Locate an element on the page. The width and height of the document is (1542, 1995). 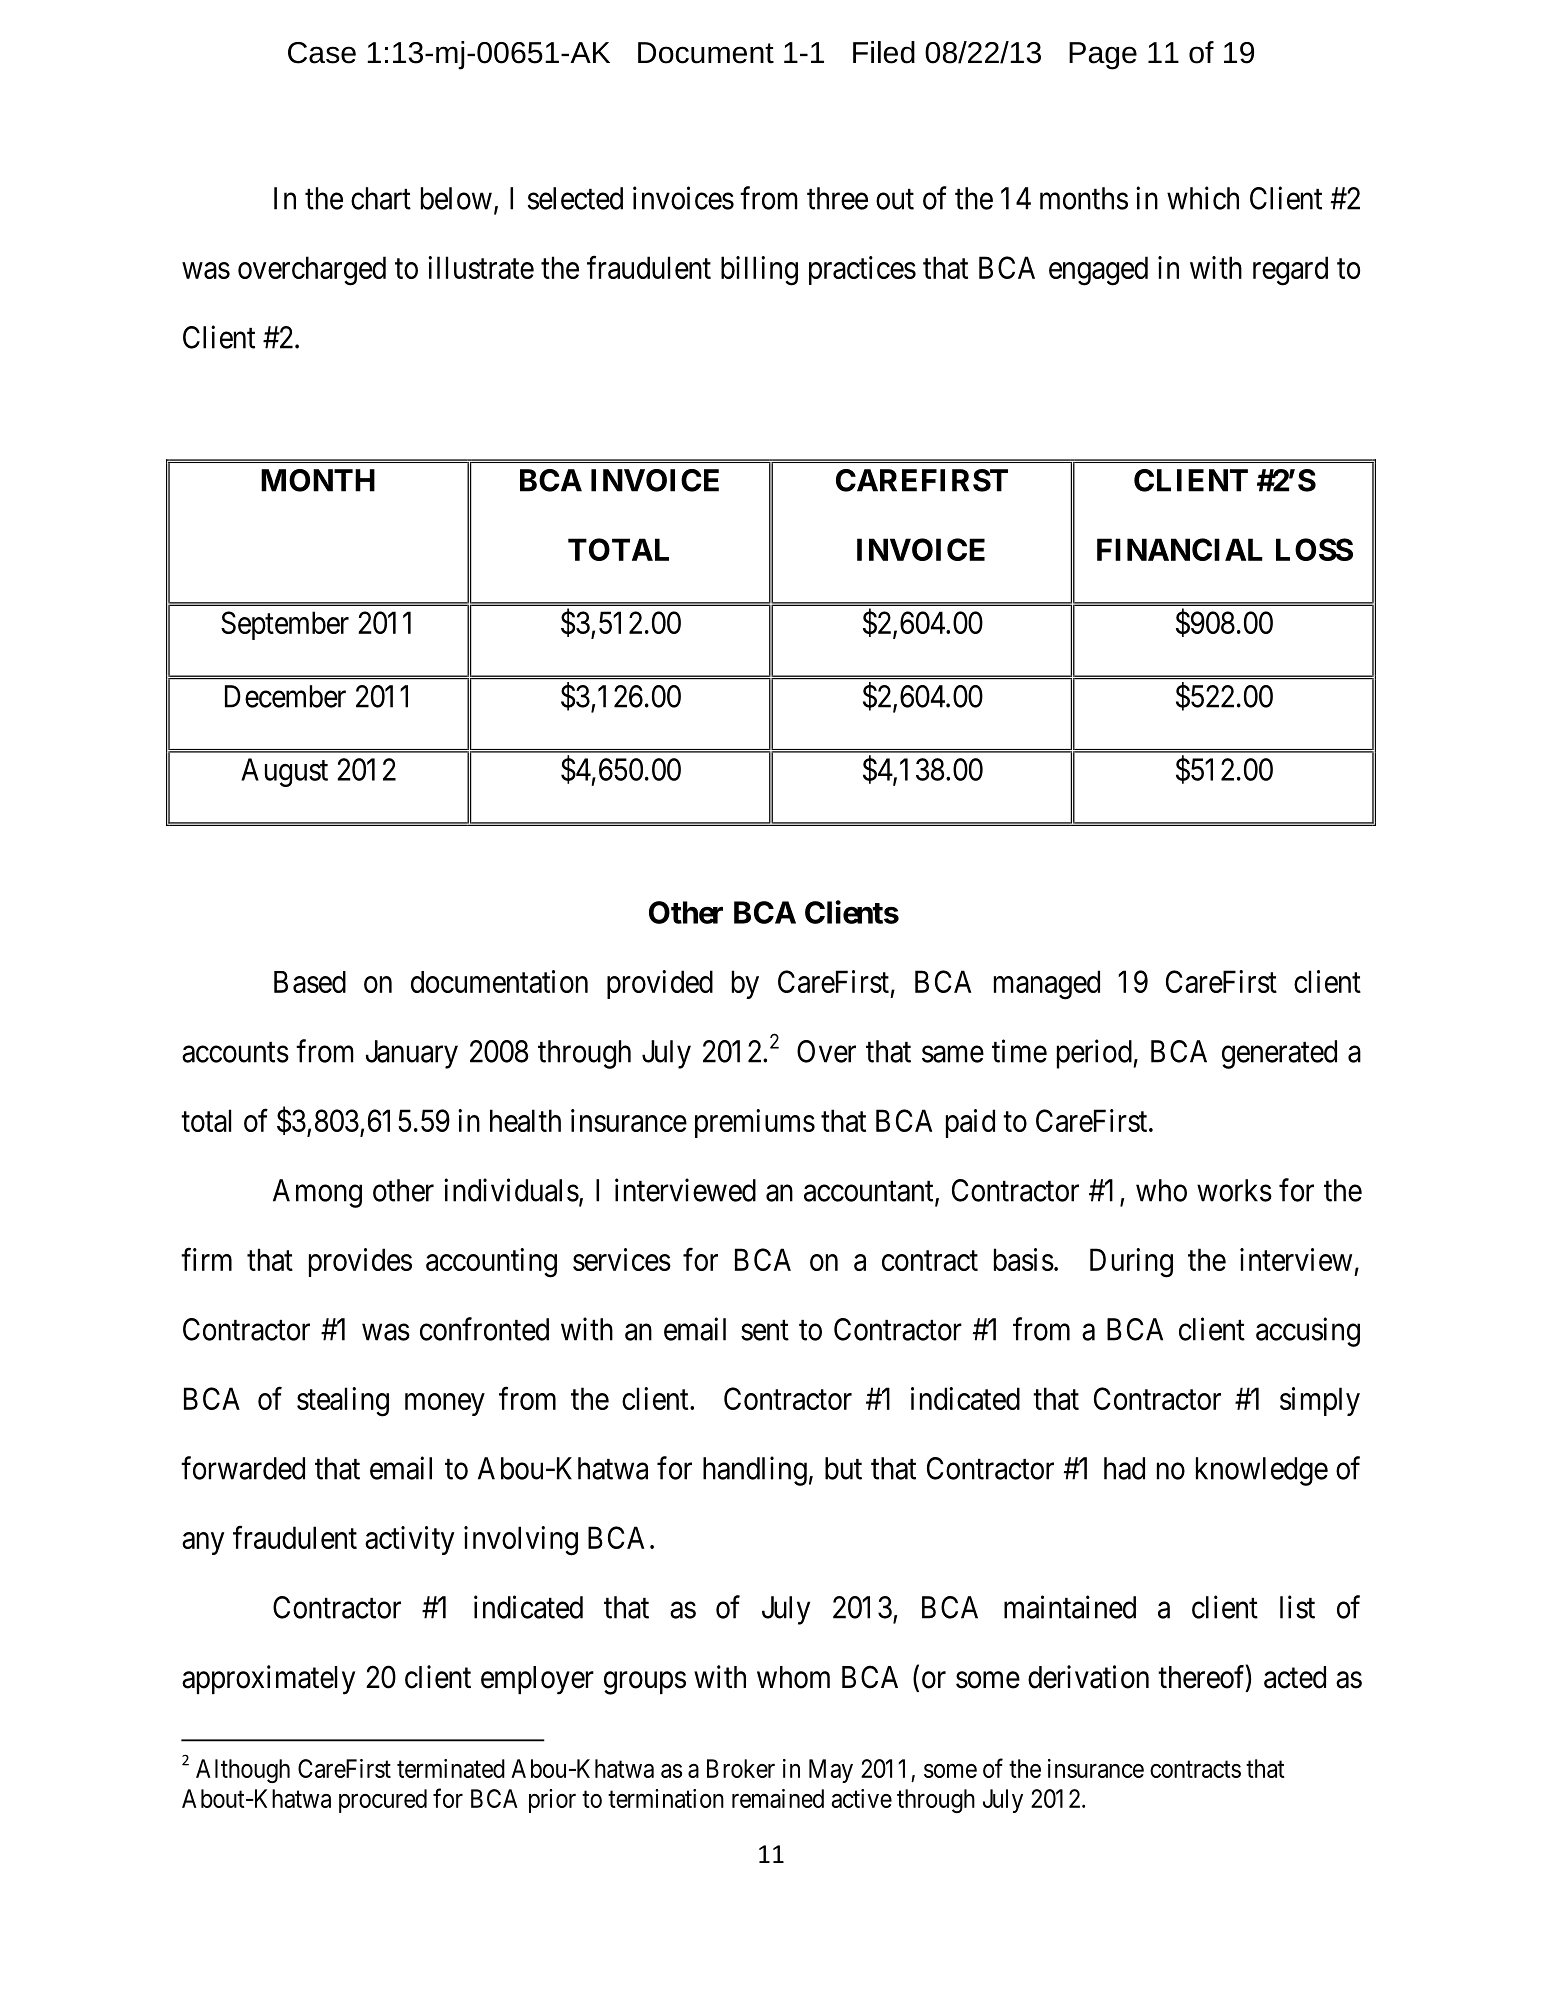
Case is located at coordinates (322, 53).
